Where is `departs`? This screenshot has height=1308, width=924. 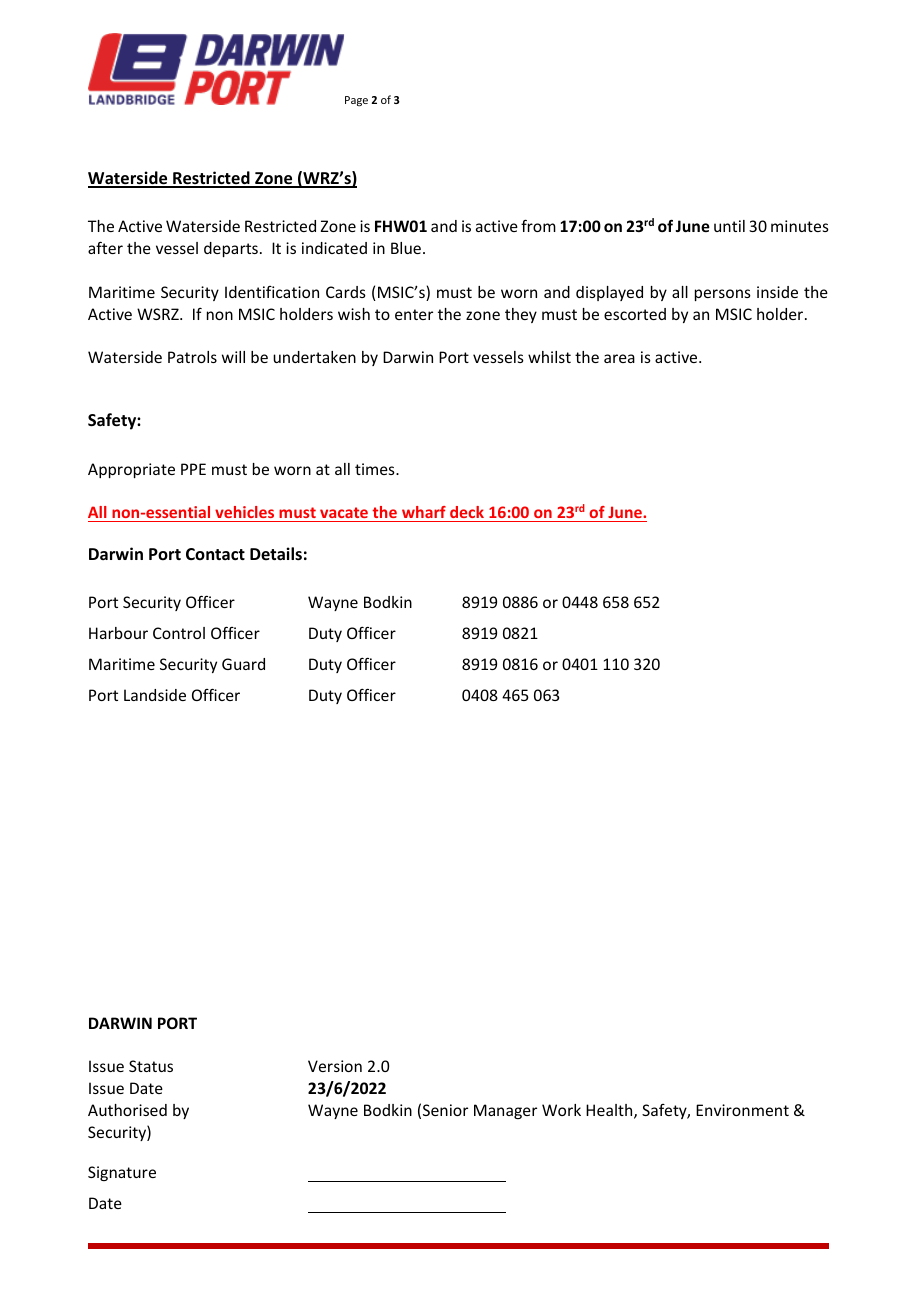 departs is located at coordinates (231, 249).
